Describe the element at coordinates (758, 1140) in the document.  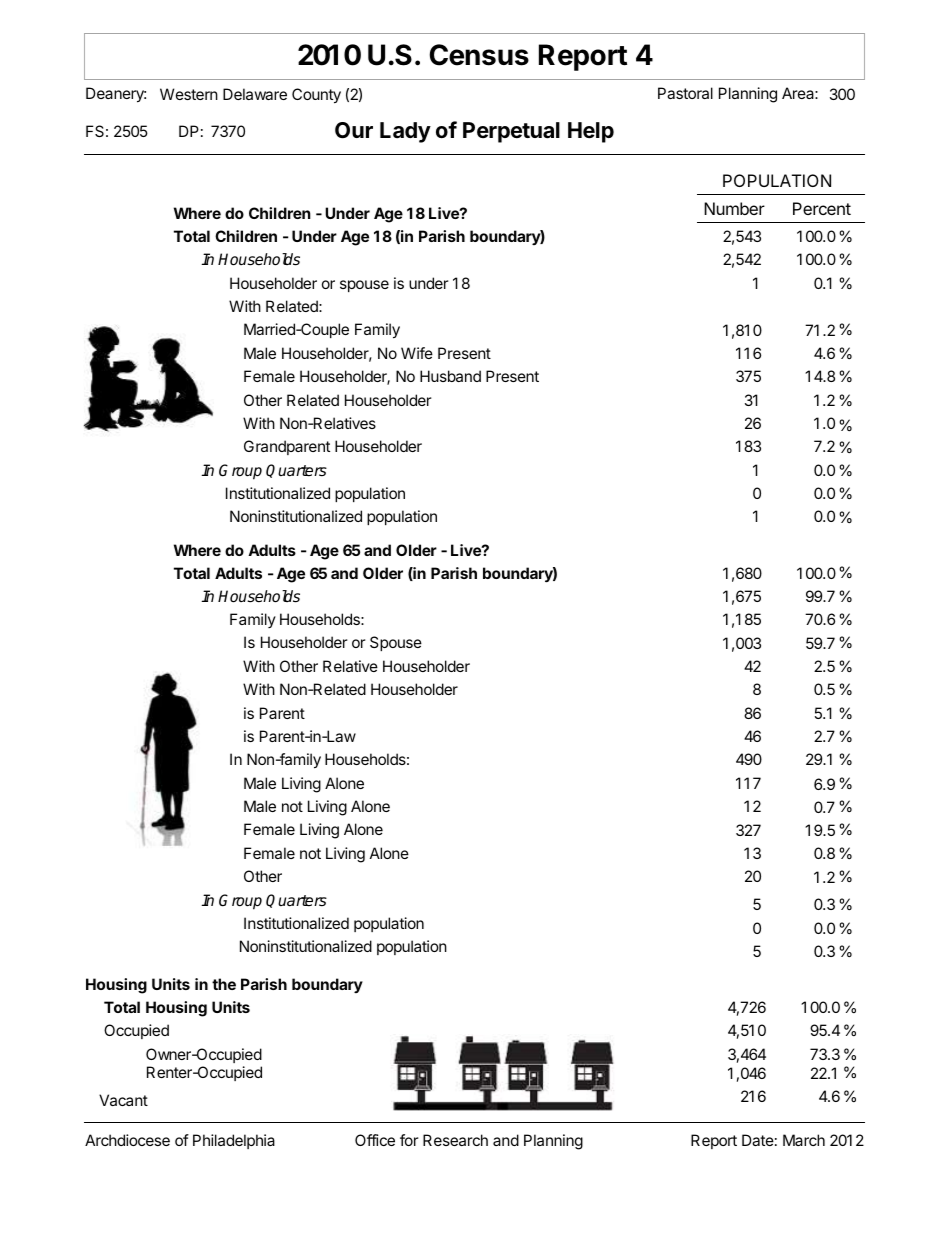
I see `Date` at that location.
